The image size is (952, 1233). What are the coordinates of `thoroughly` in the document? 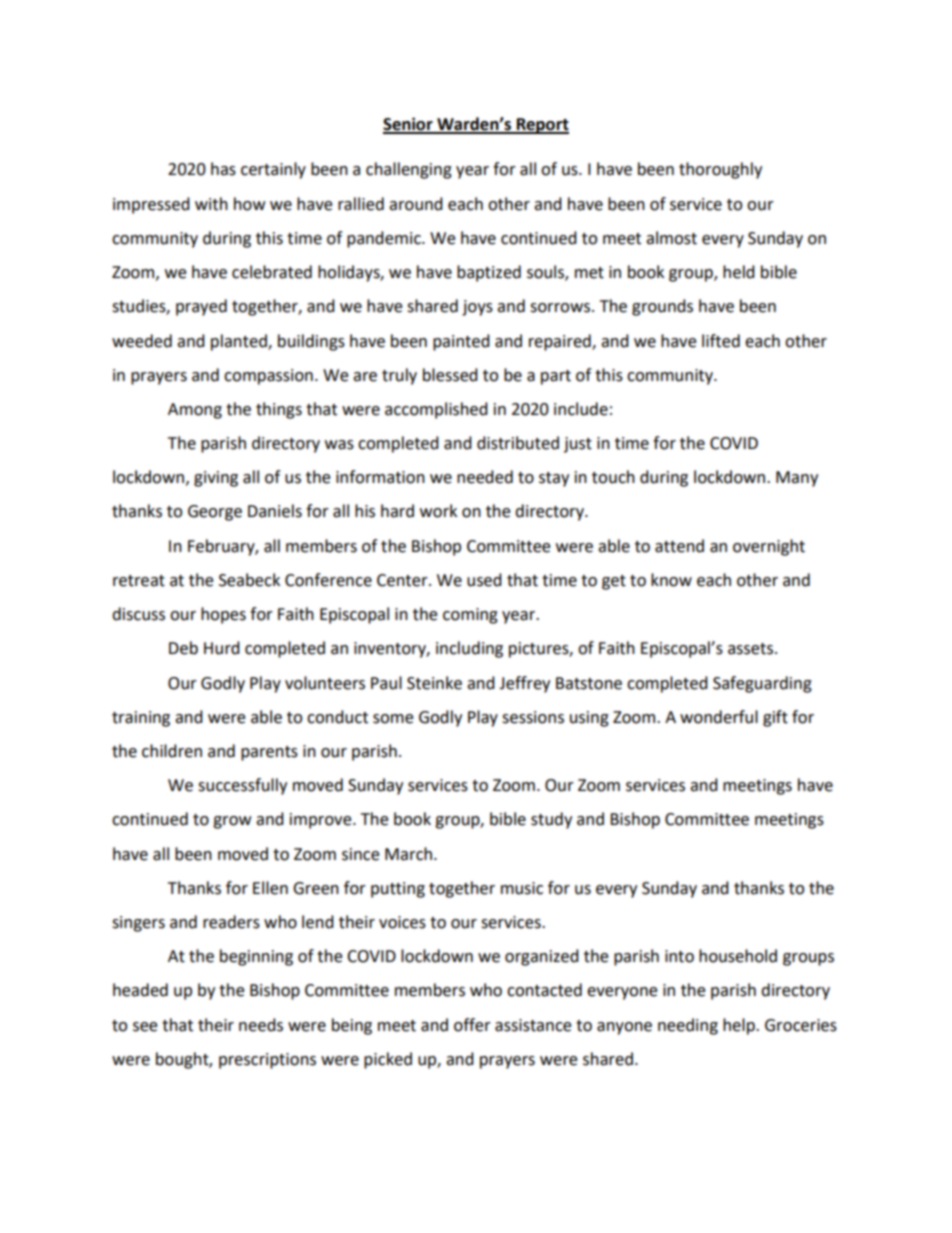 It's located at (720, 170).
